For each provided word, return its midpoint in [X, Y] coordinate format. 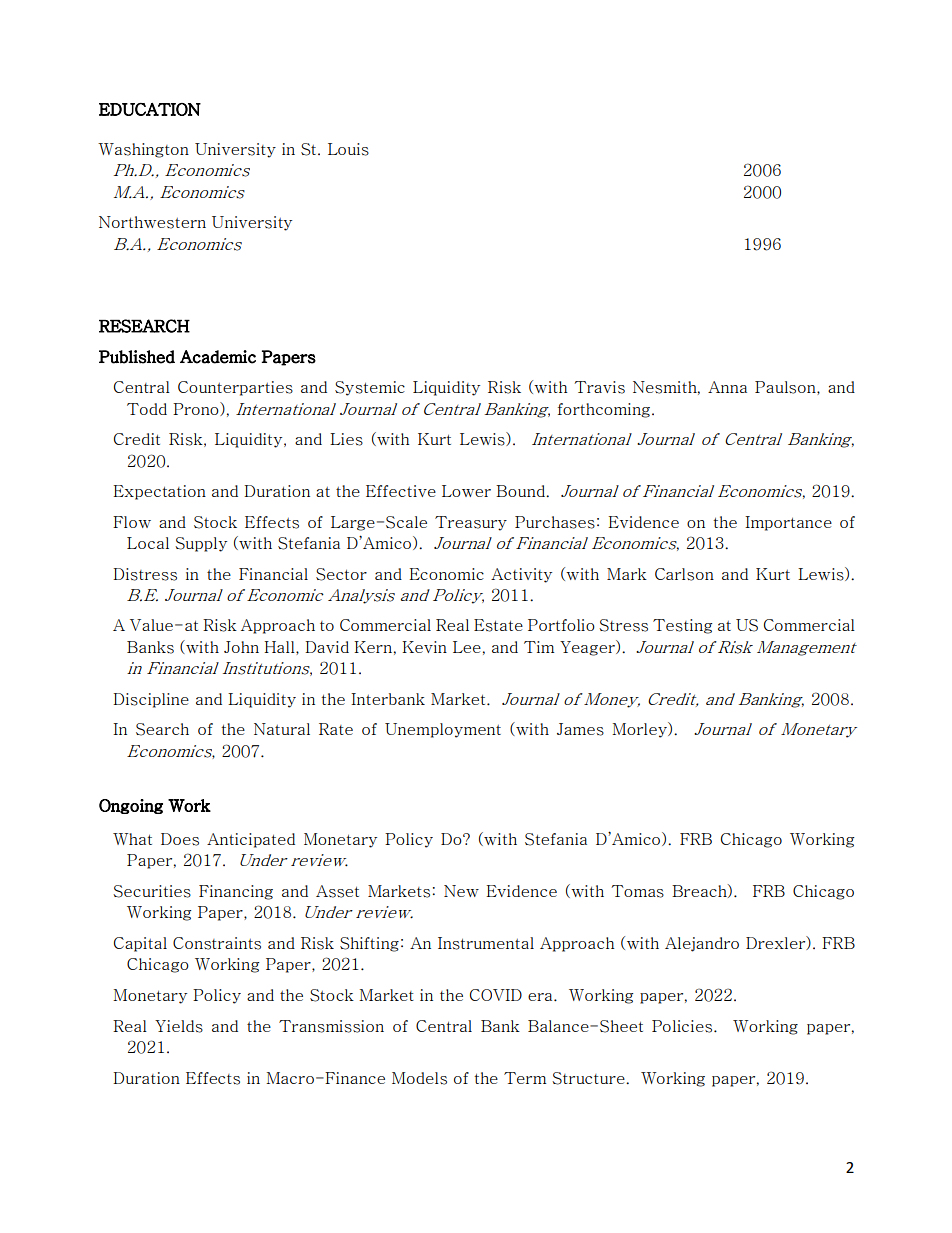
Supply [201, 544]
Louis [348, 149]
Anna [727, 387]
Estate [498, 625]
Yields [179, 1026]
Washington [143, 150]
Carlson [684, 574]
